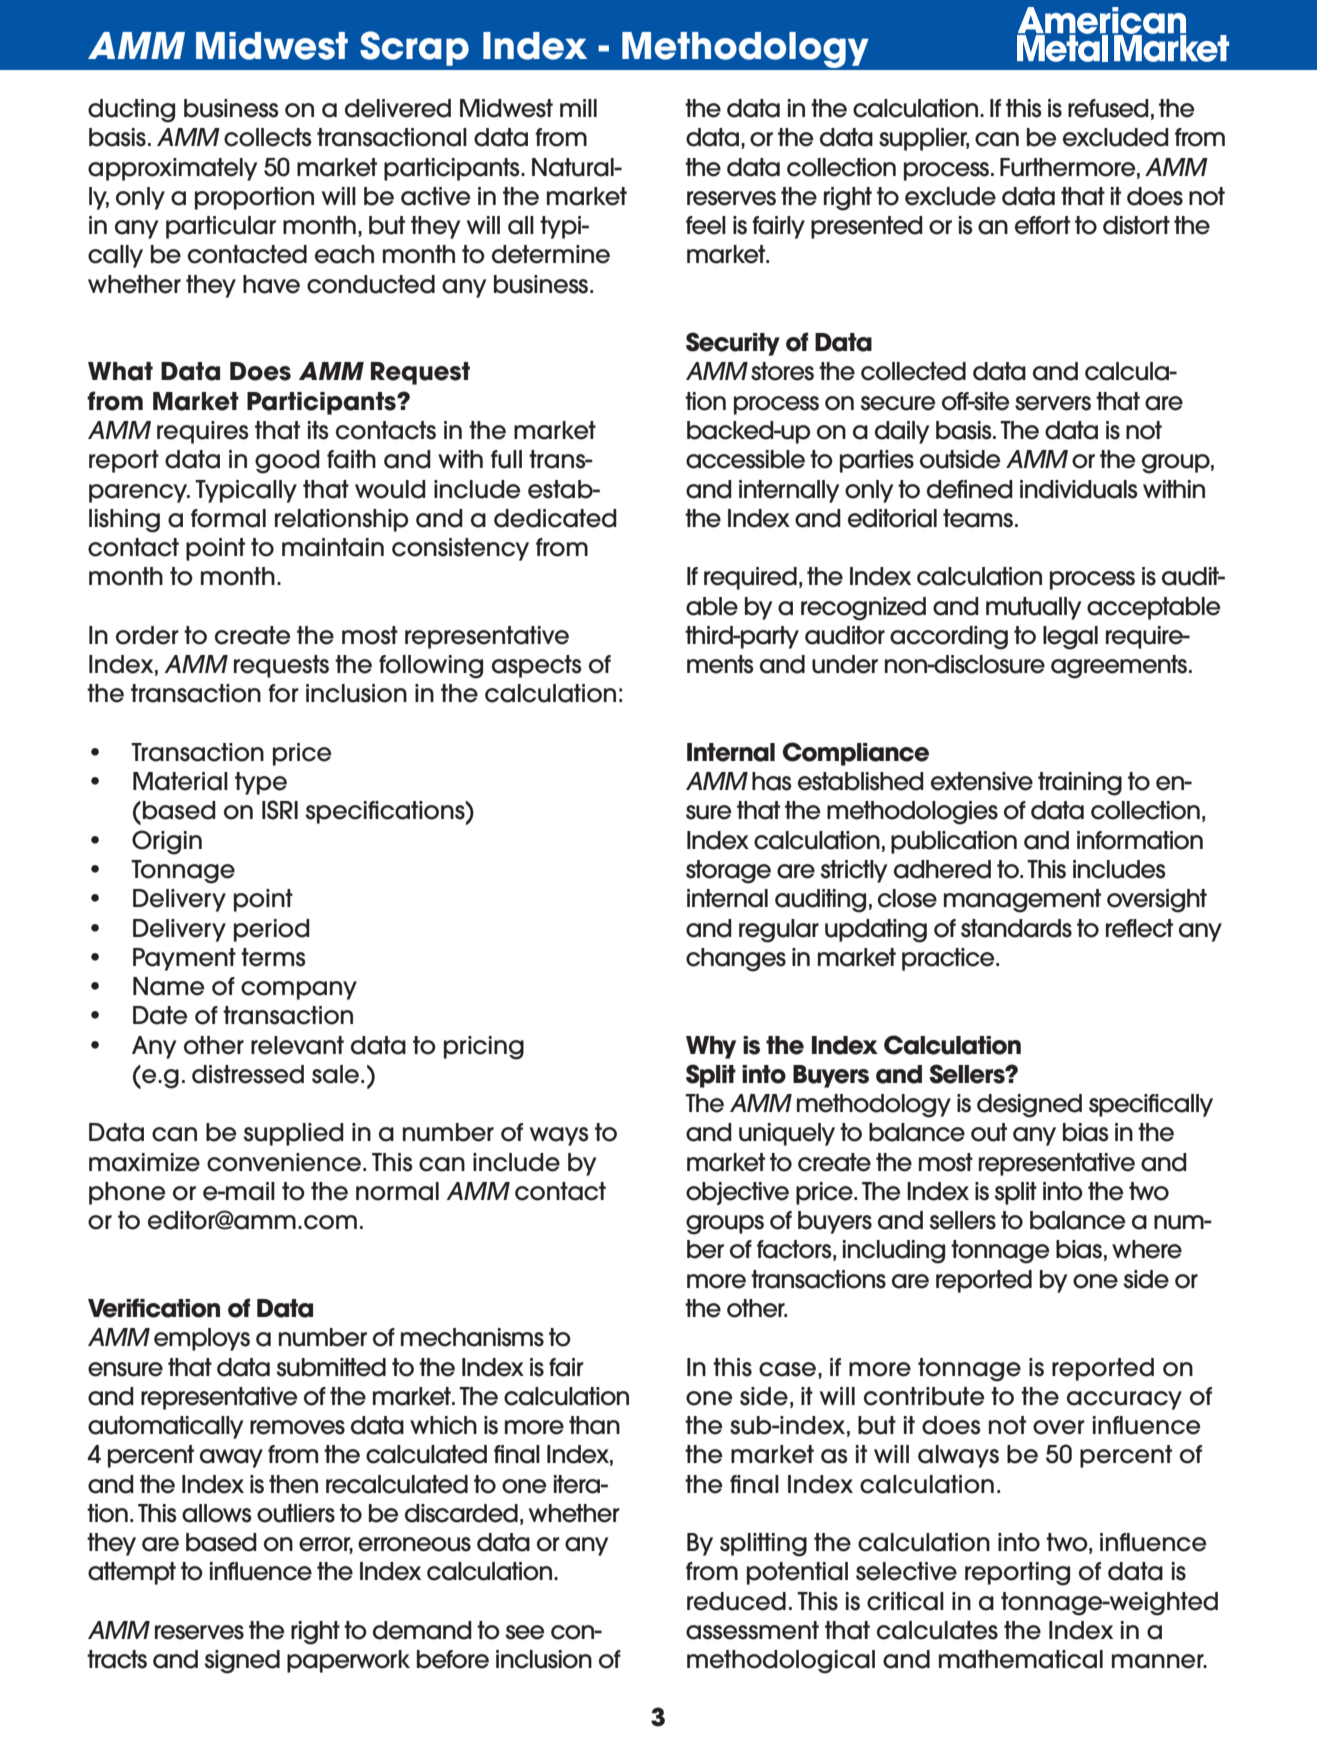 Image resolution: width=1317 pixels, height=1756 pixels. What do you see at coordinates (970, 489) in the screenshot?
I see `defined` at bounding box center [970, 489].
